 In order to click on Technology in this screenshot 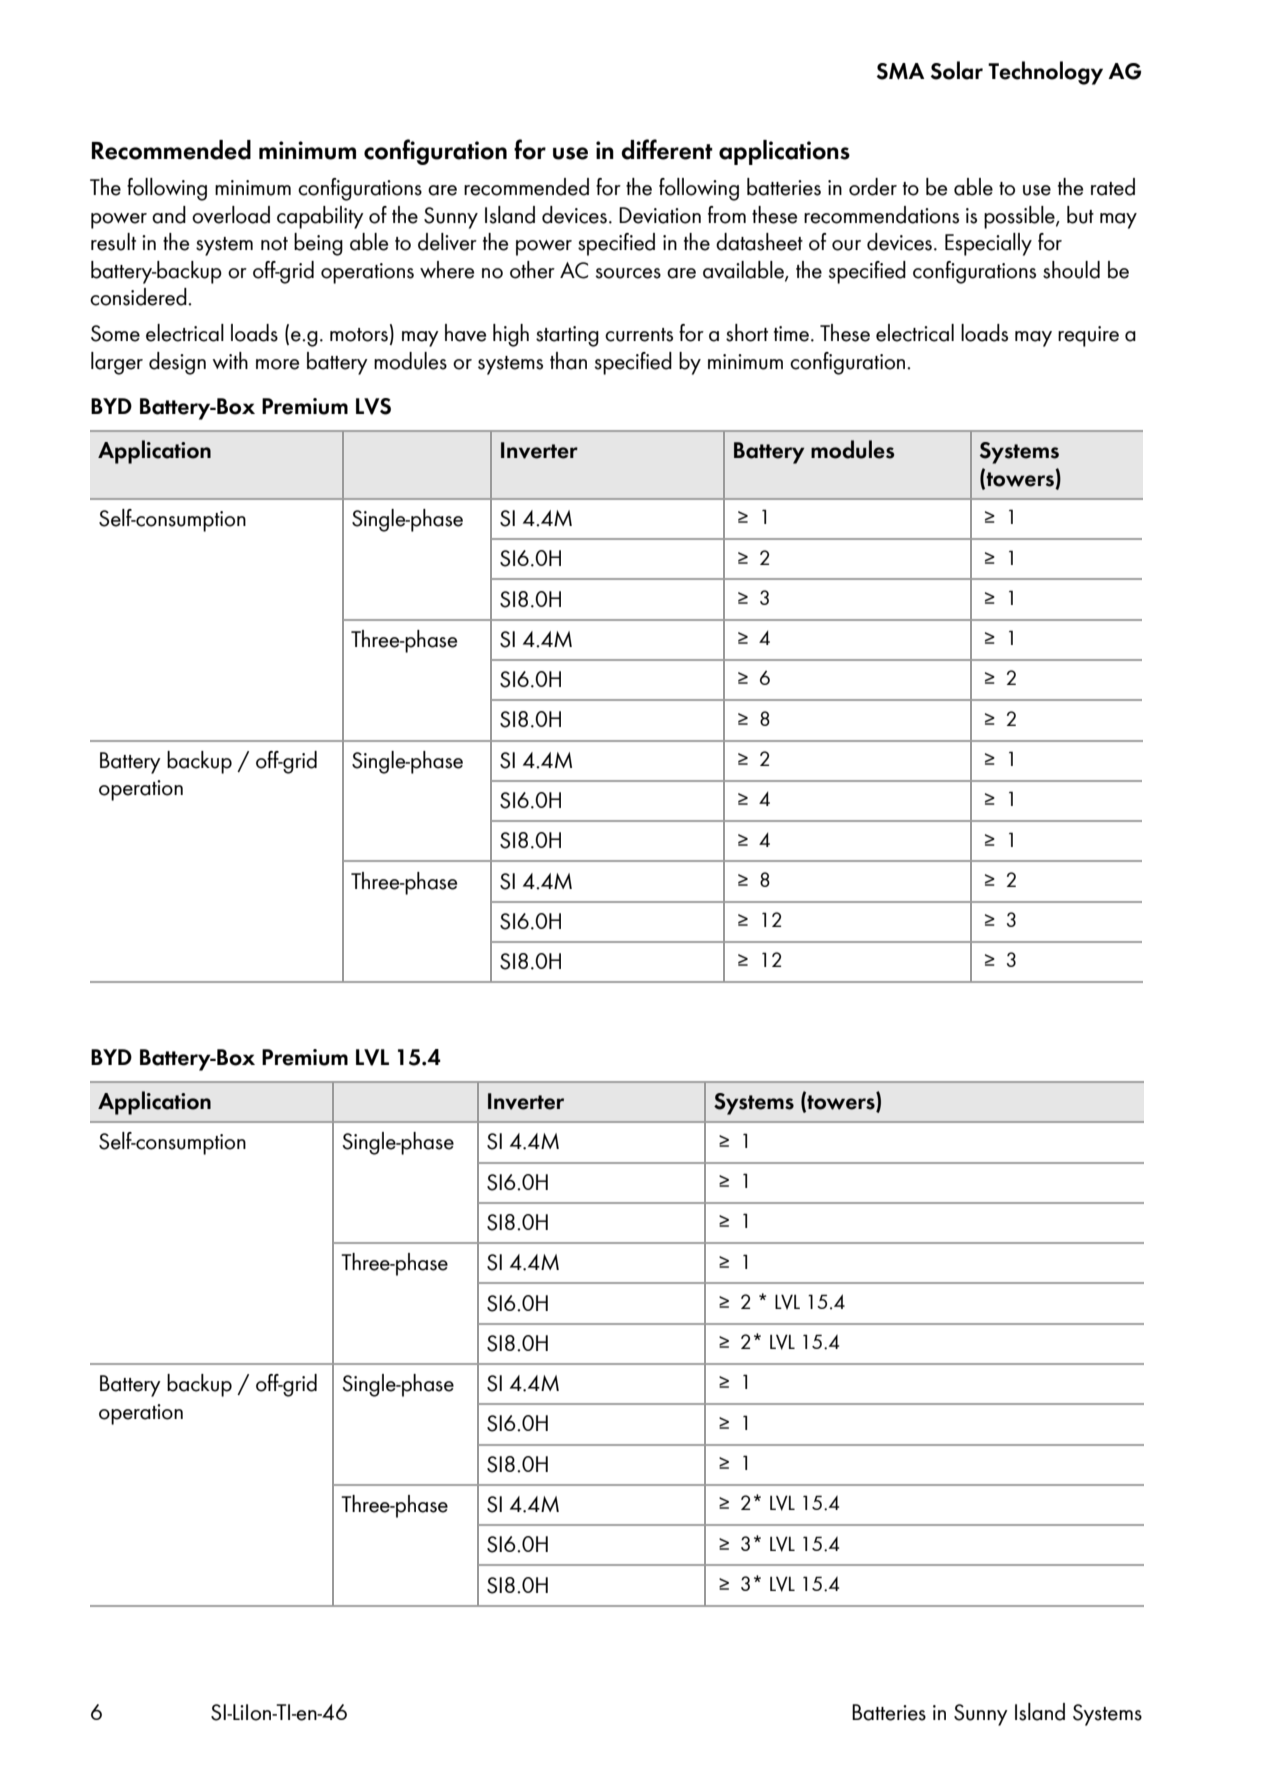, I will do `click(1045, 73)`.
